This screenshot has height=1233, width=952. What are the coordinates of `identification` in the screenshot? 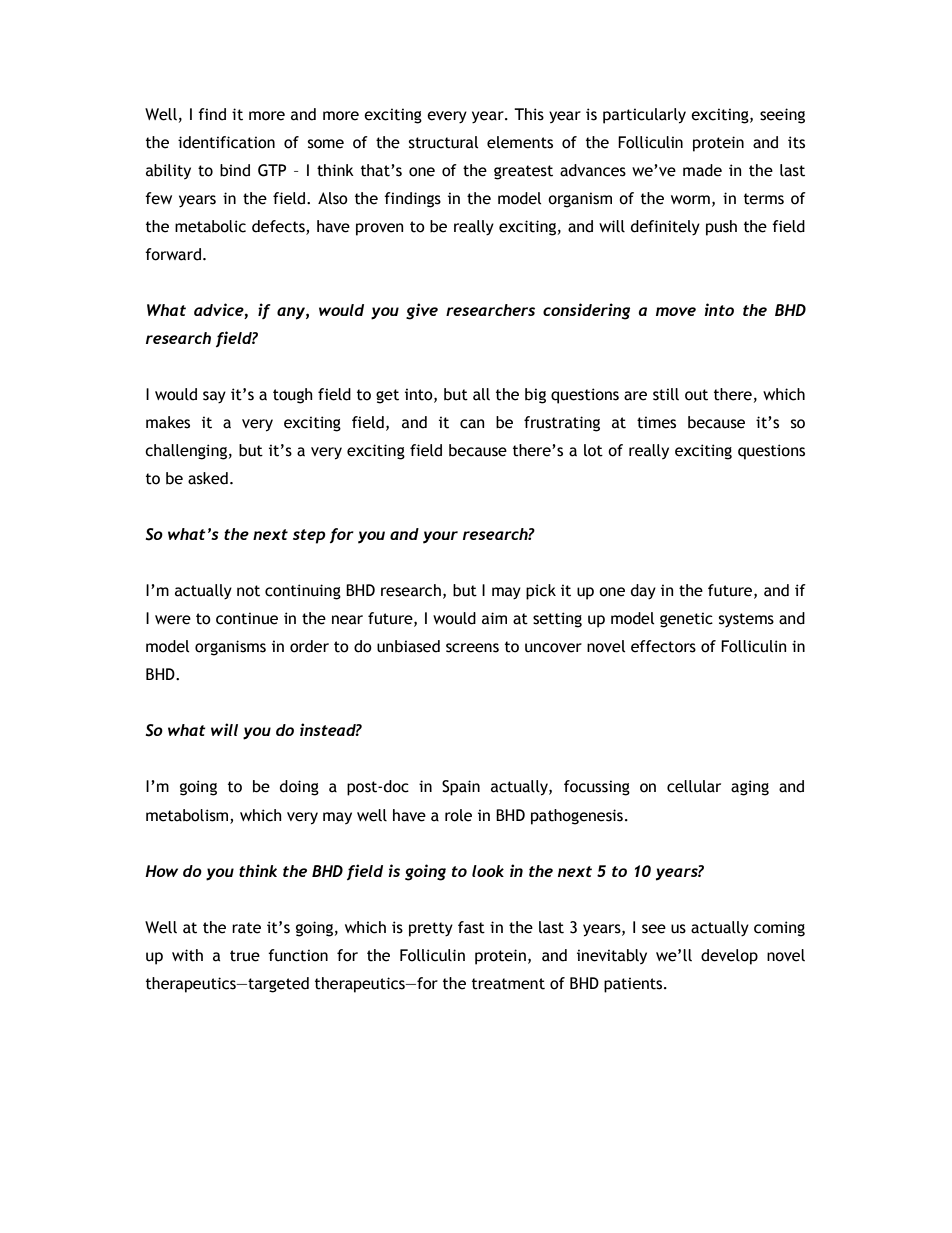 It's located at (226, 142).
